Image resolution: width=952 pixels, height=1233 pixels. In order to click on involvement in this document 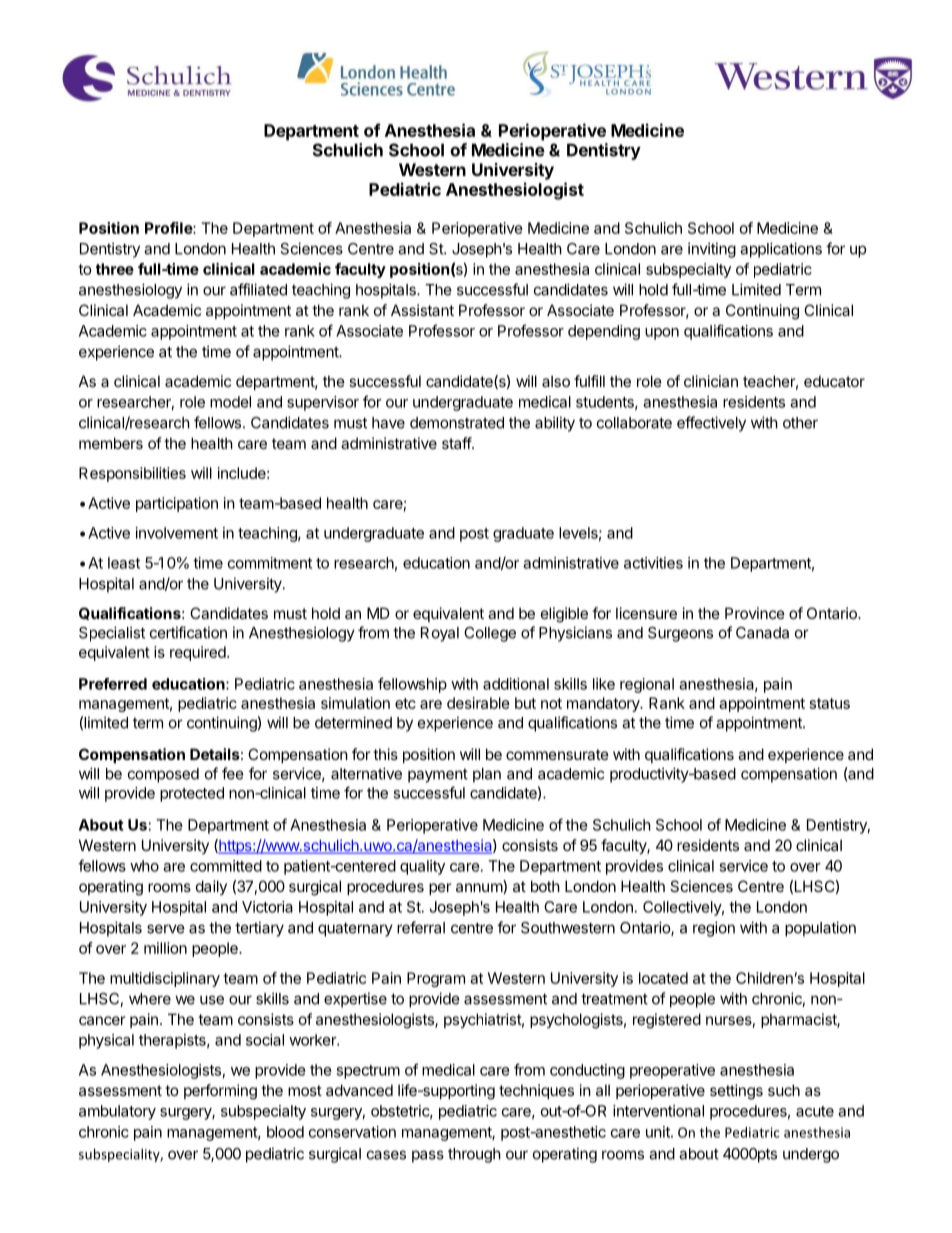, I will do `click(177, 533)`.
